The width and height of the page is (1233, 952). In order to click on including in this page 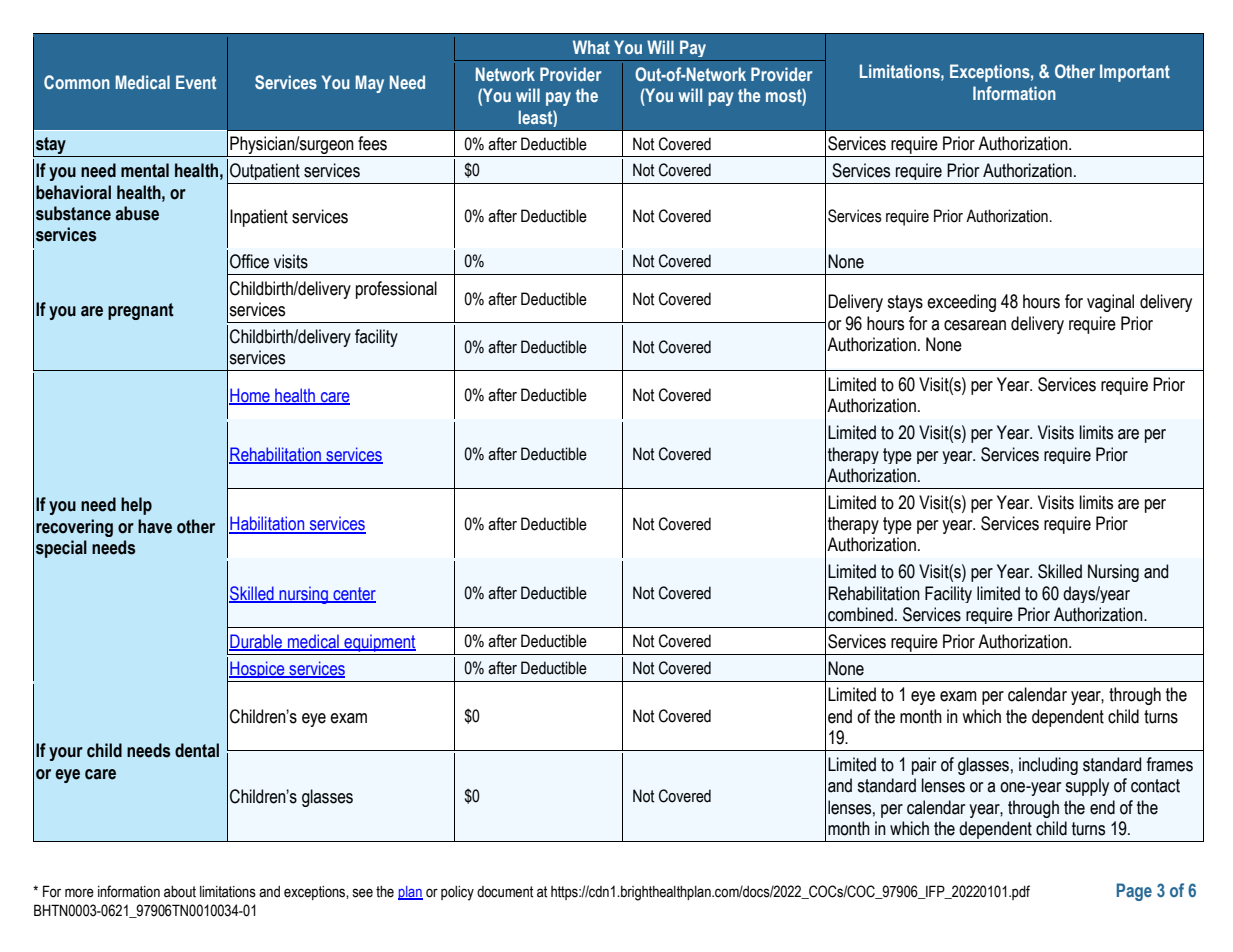, I will do `click(1048, 766)`.
